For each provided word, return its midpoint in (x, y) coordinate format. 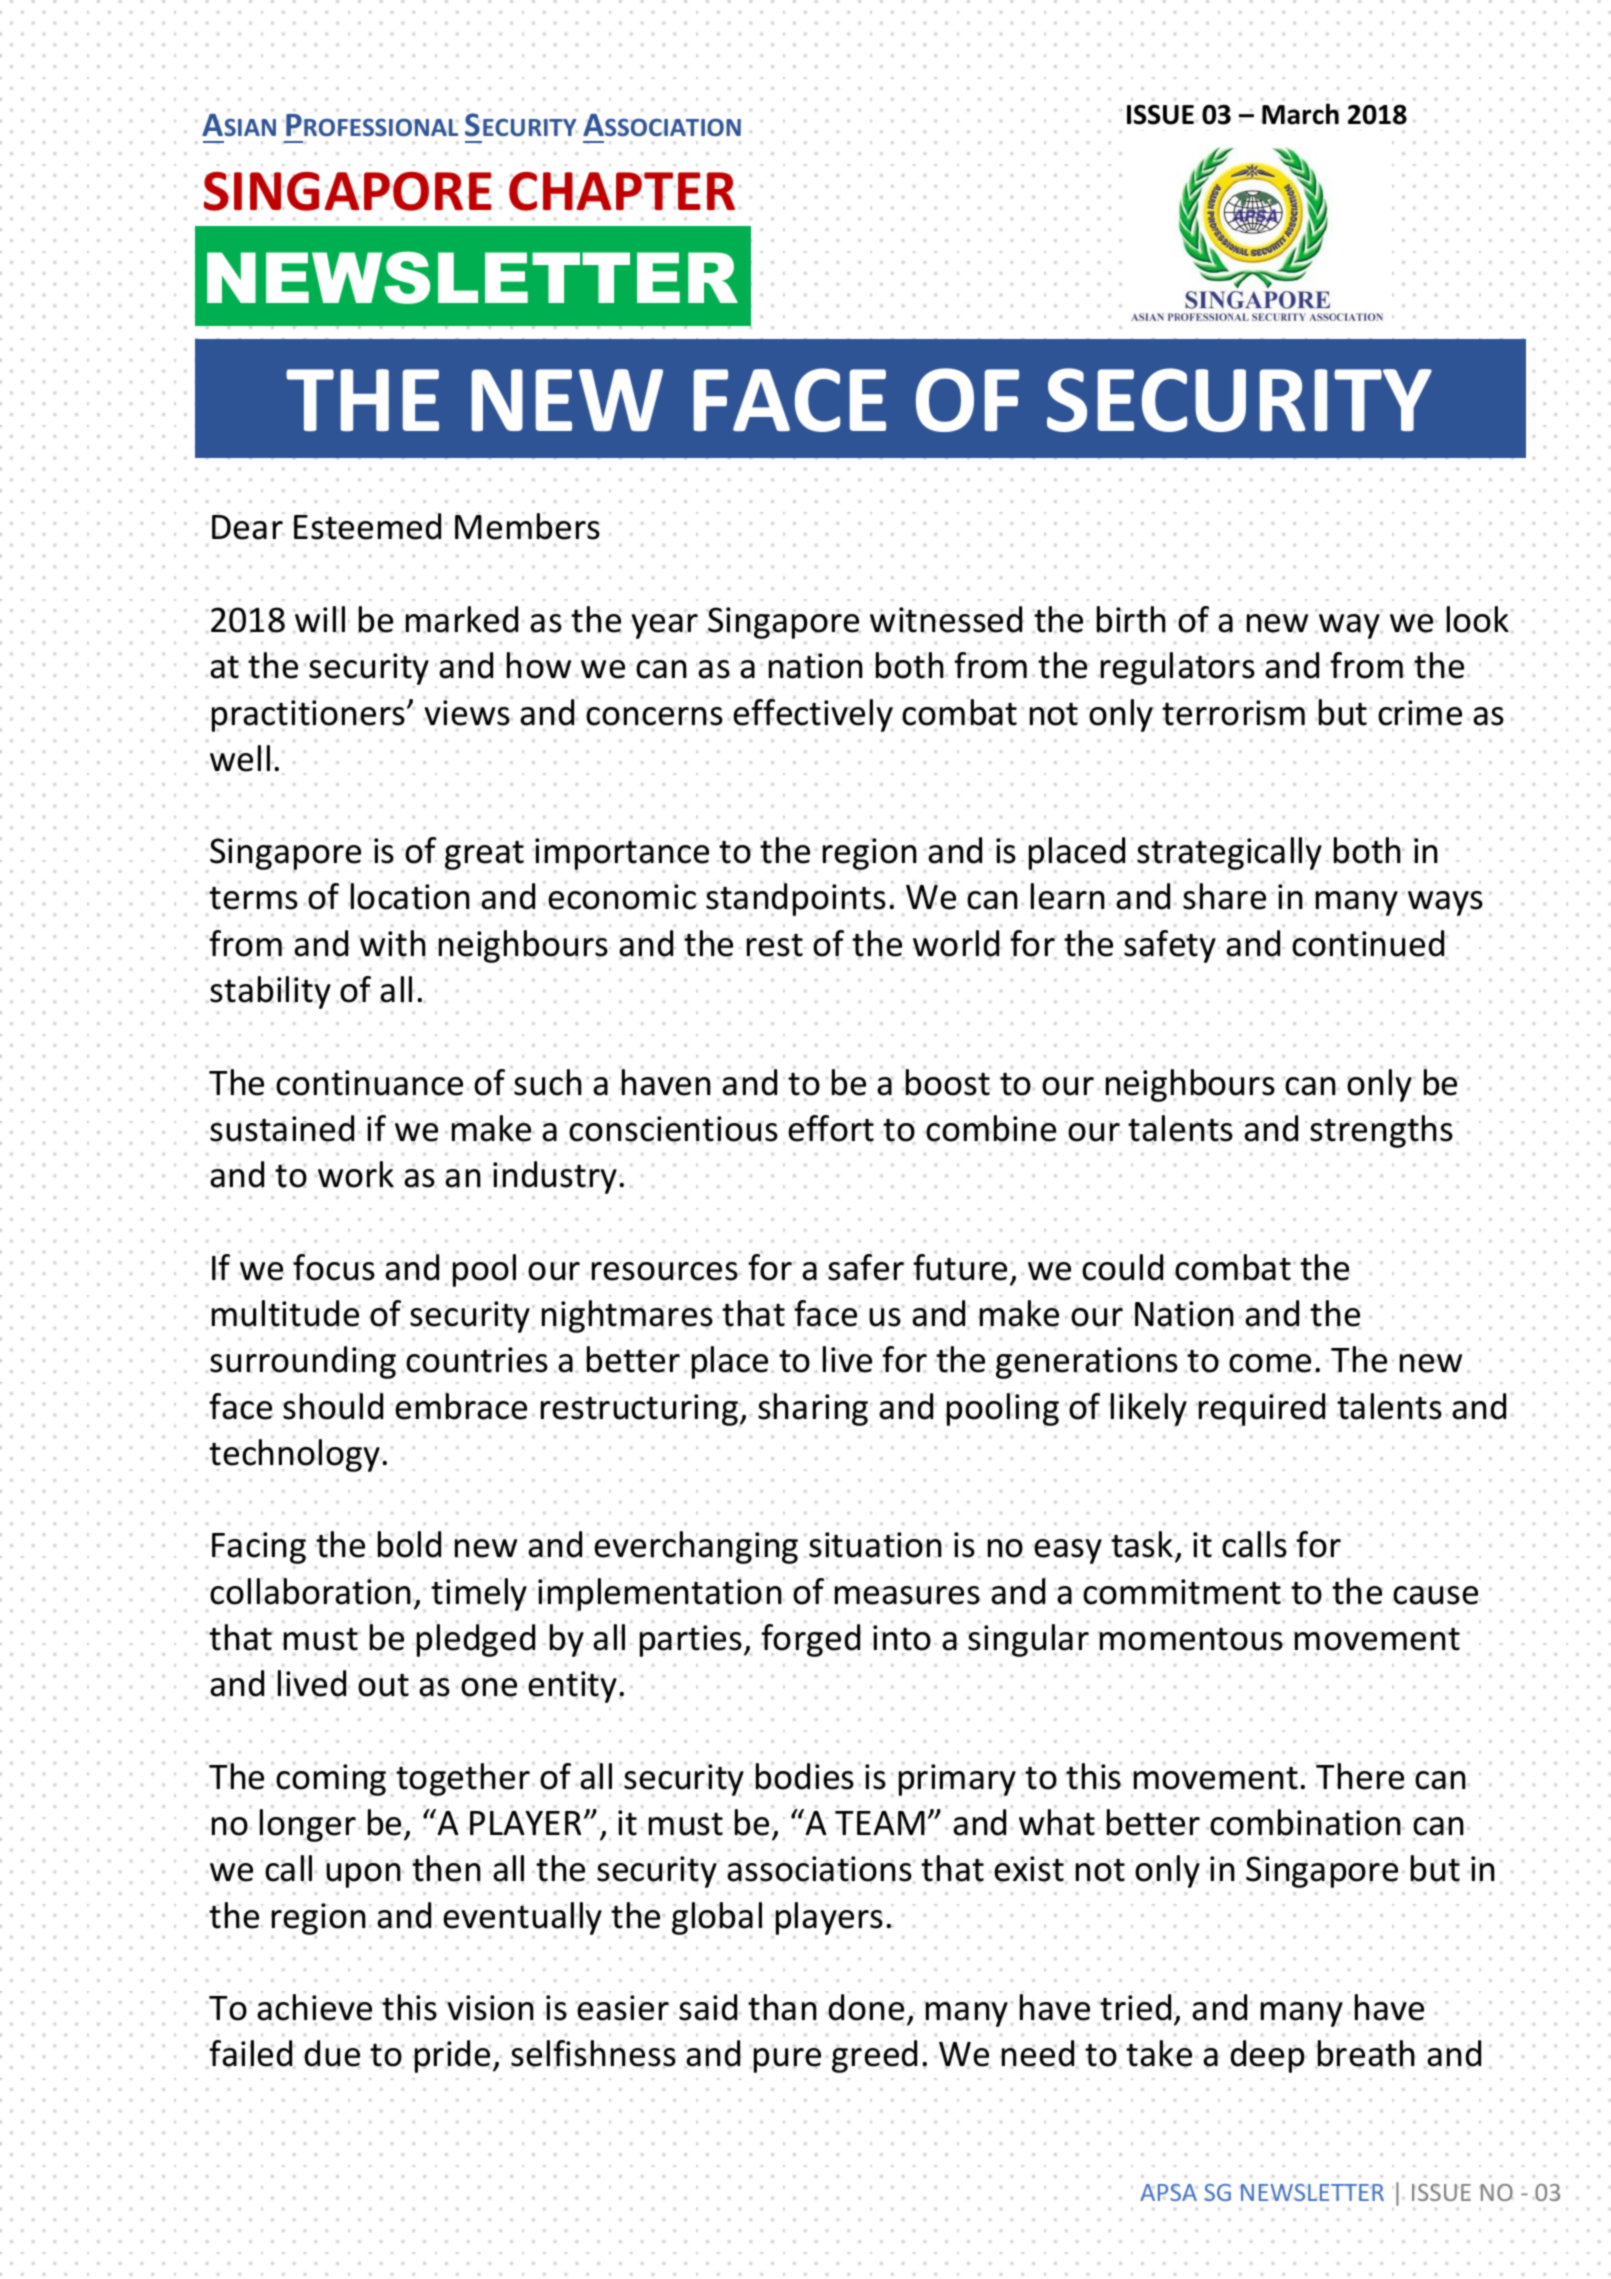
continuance (369, 1083)
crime (1420, 713)
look (1477, 619)
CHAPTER (622, 191)
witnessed (946, 619)
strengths (1381, 1131)
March (1300, 114)
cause (1436, 1595)
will (319, 619)
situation (875, 1545)
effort (831, 1129)
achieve (314, 2007)
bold (409, 1544)
